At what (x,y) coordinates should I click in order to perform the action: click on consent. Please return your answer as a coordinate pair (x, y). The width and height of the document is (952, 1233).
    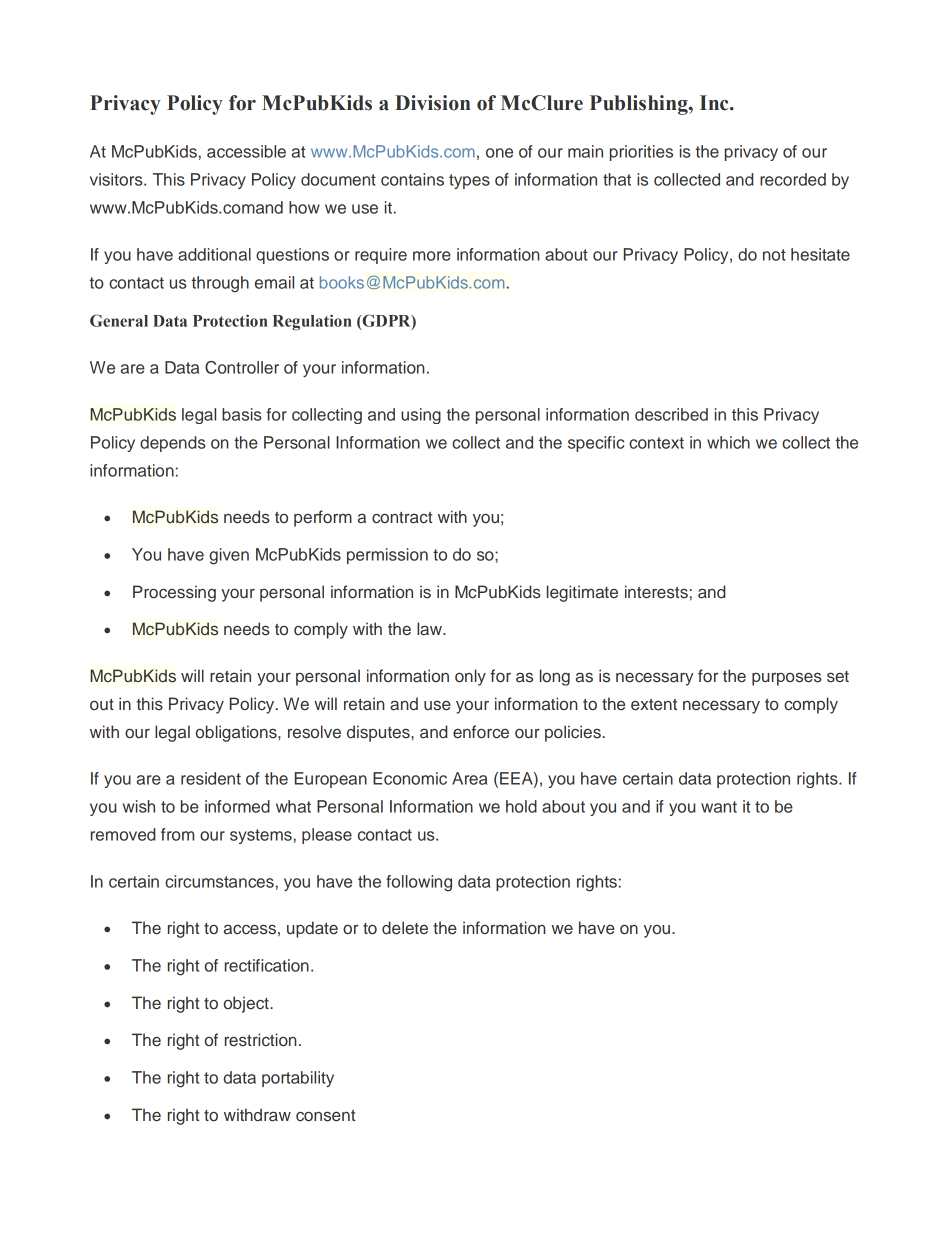
    Looking at the image, I should click on (325, 1116).
